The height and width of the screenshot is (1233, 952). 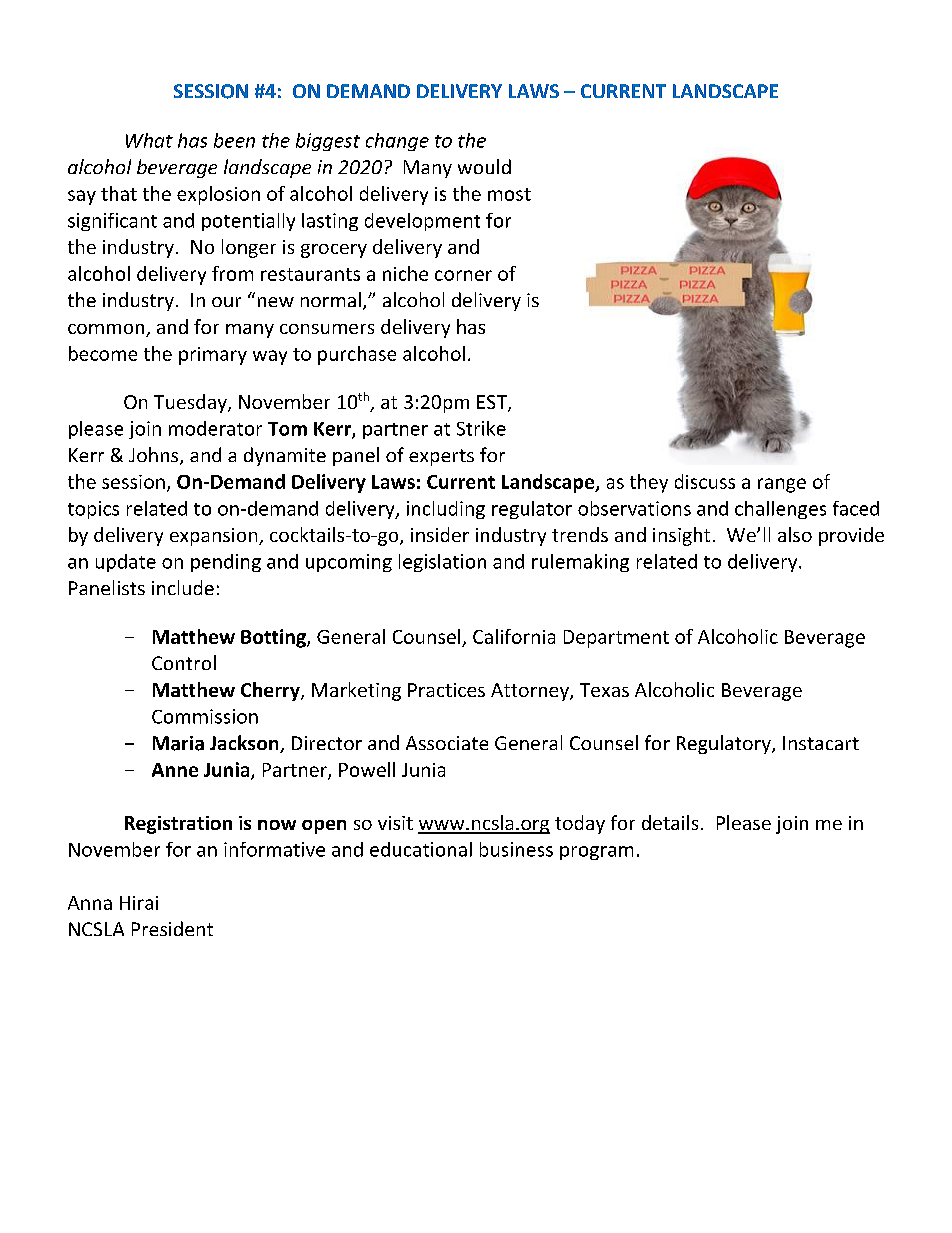 I want to click on Tuesday, so click(x=191, y=403).
